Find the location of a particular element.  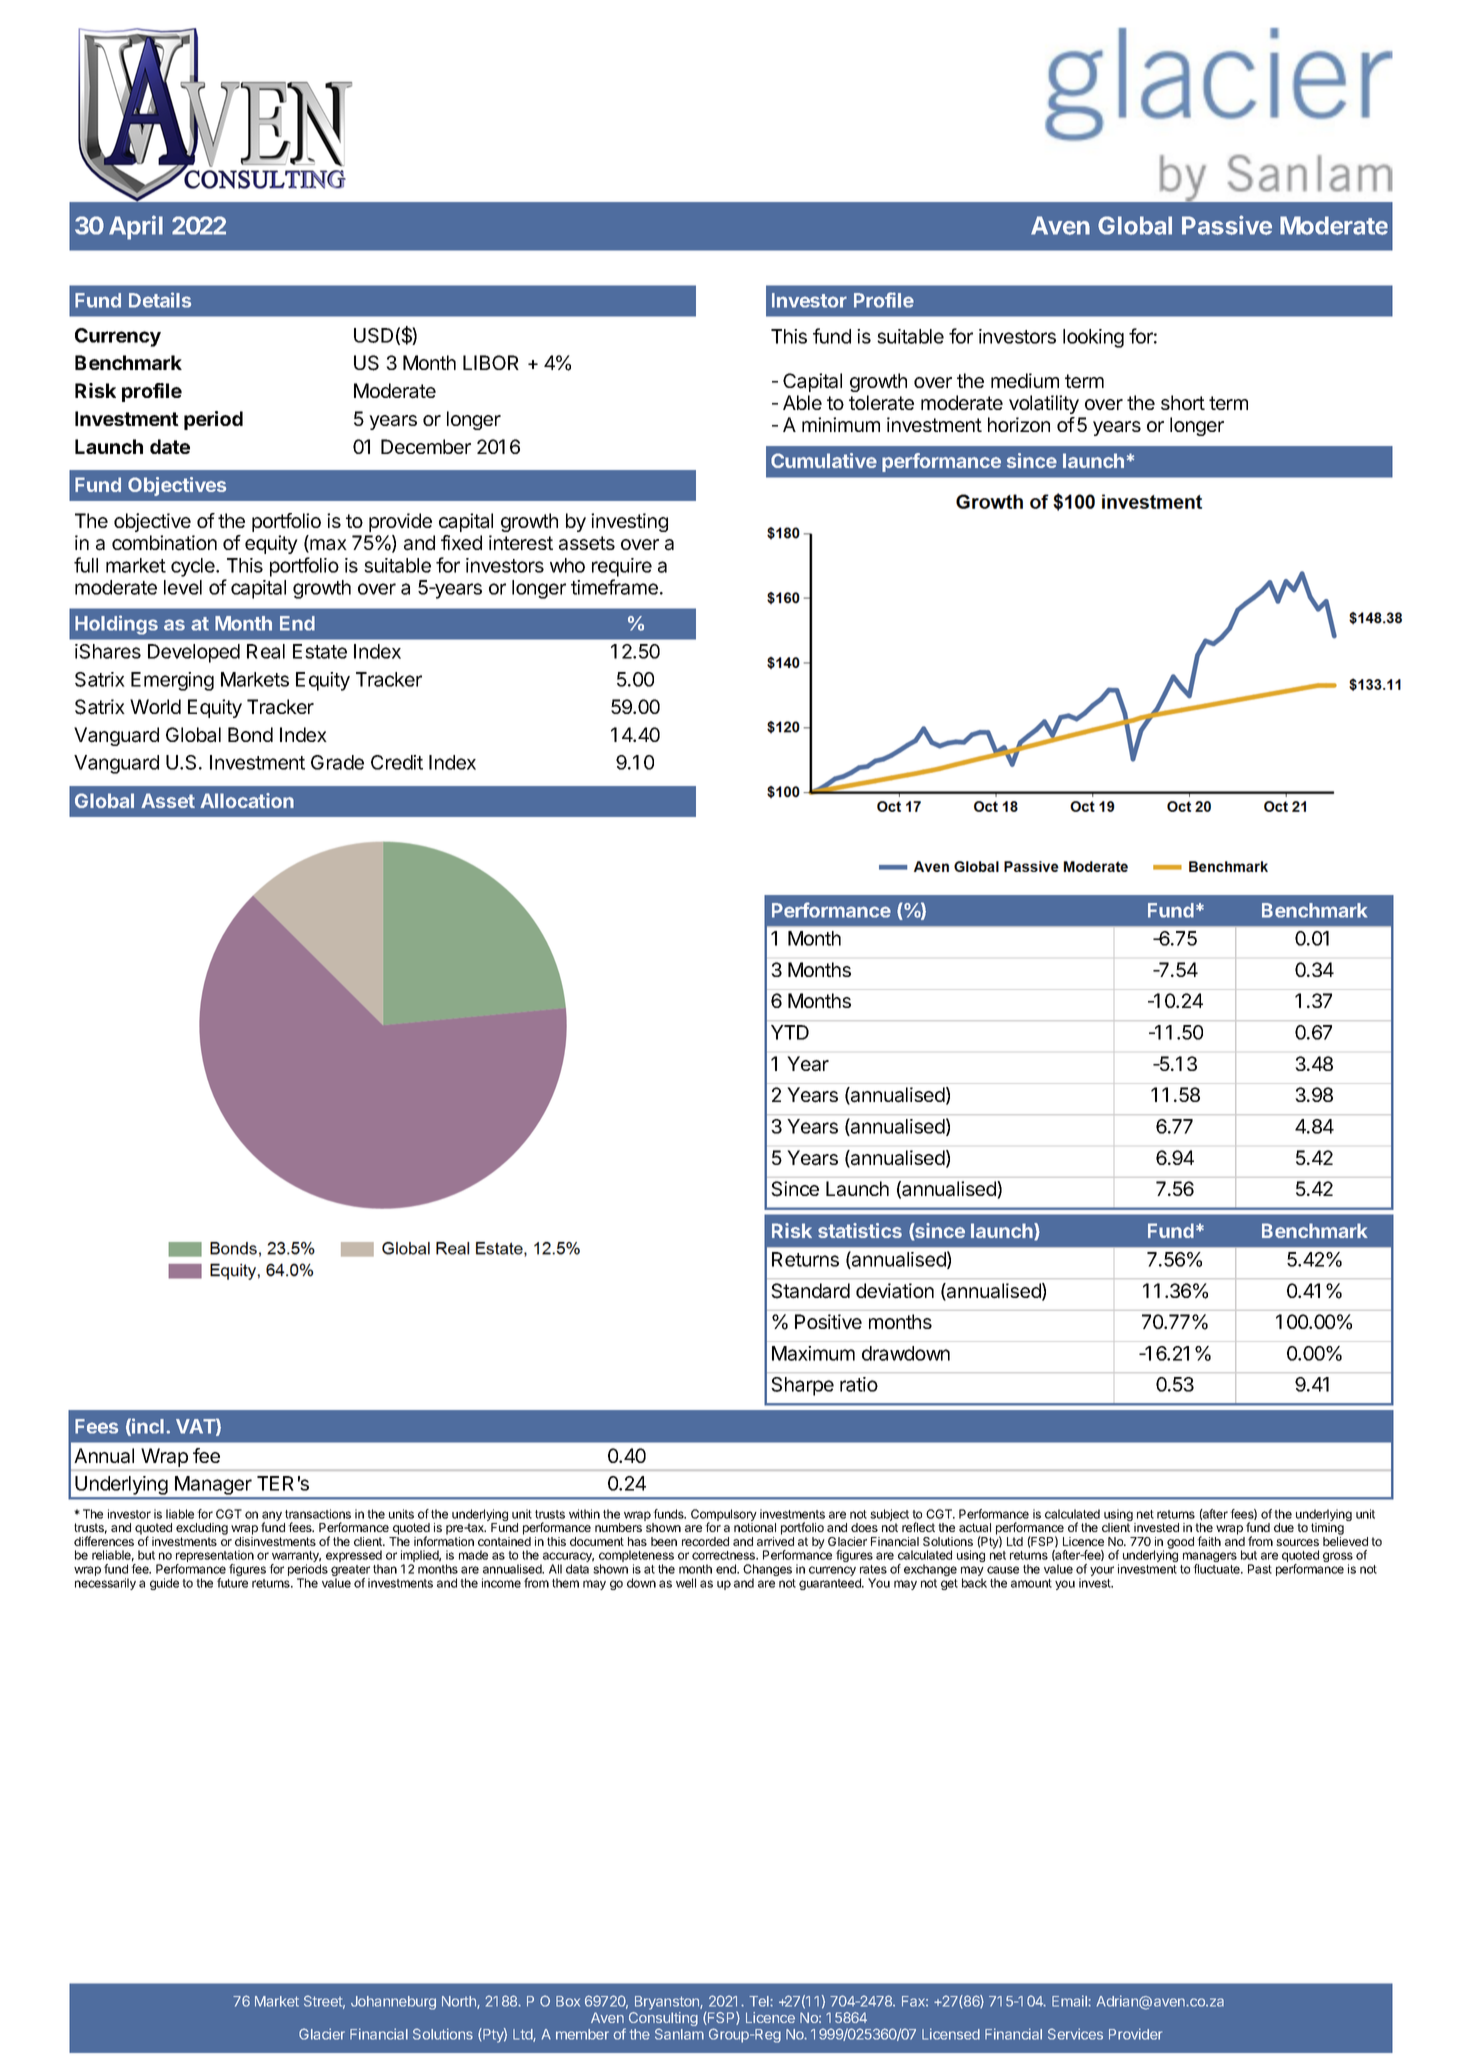

Tel is located at coordinates (760, 2001).
